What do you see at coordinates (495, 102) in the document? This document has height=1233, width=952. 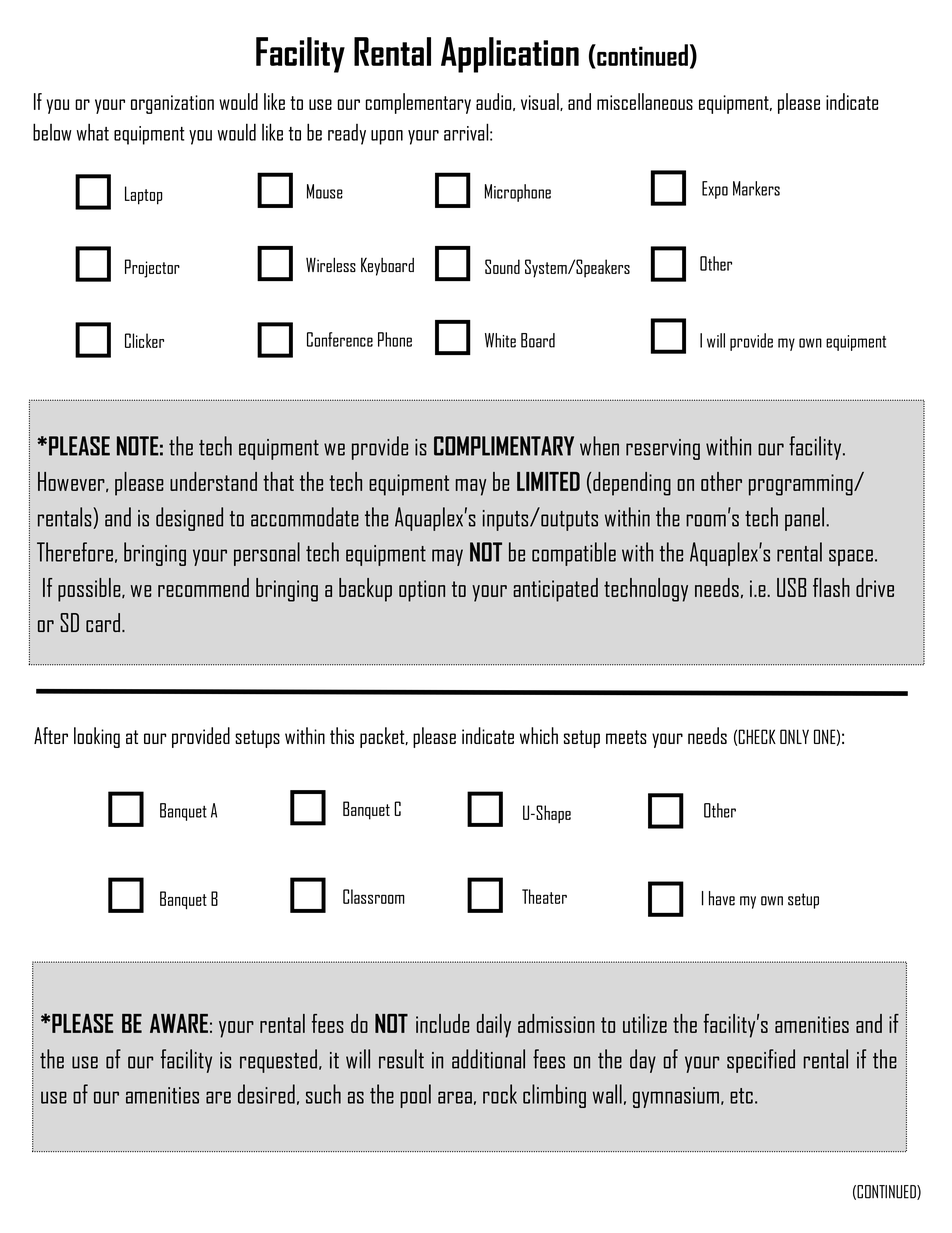 I see `audio` at bounding box center [495, 102].
